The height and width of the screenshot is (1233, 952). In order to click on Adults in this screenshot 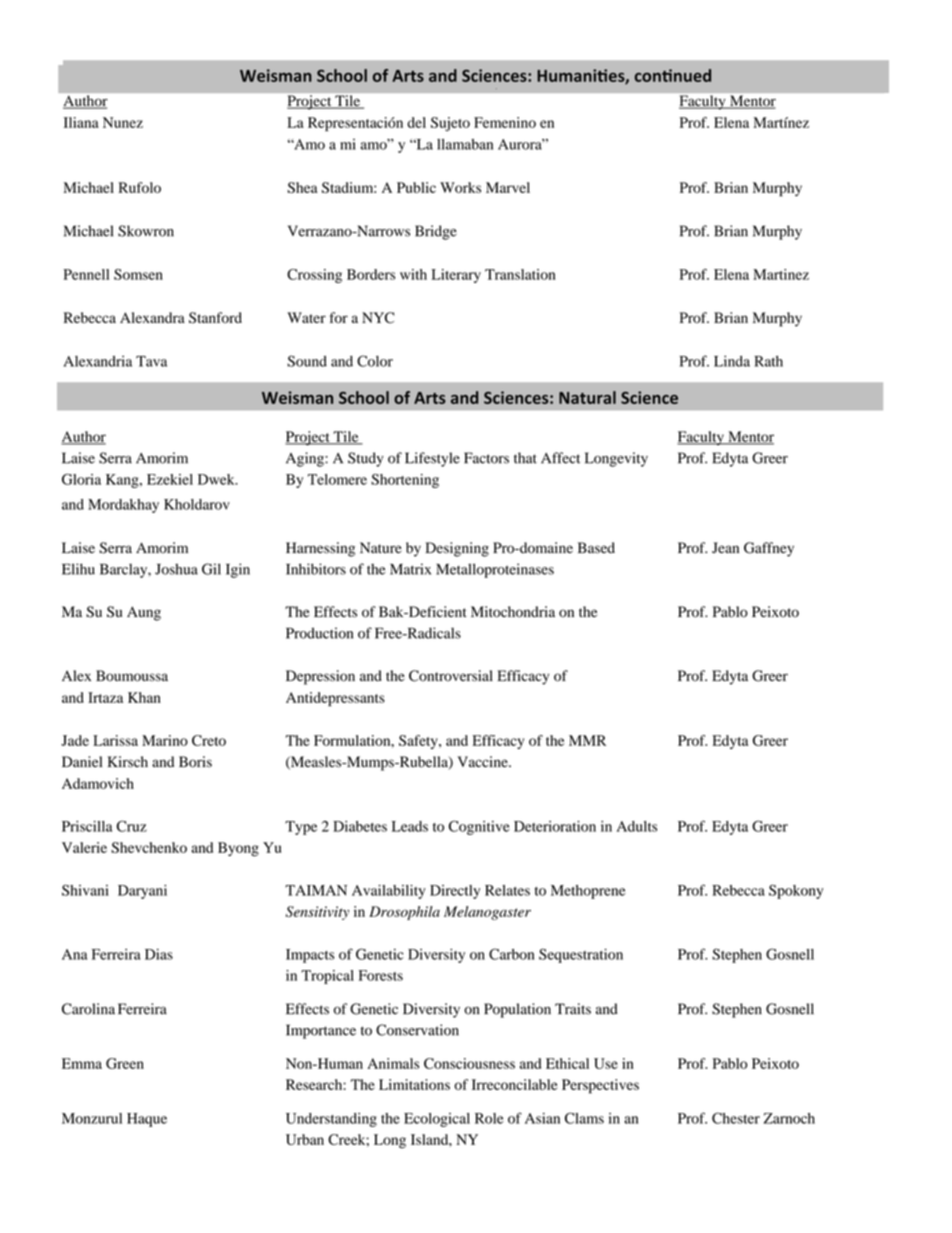, I will do `click(637, 826)`.
